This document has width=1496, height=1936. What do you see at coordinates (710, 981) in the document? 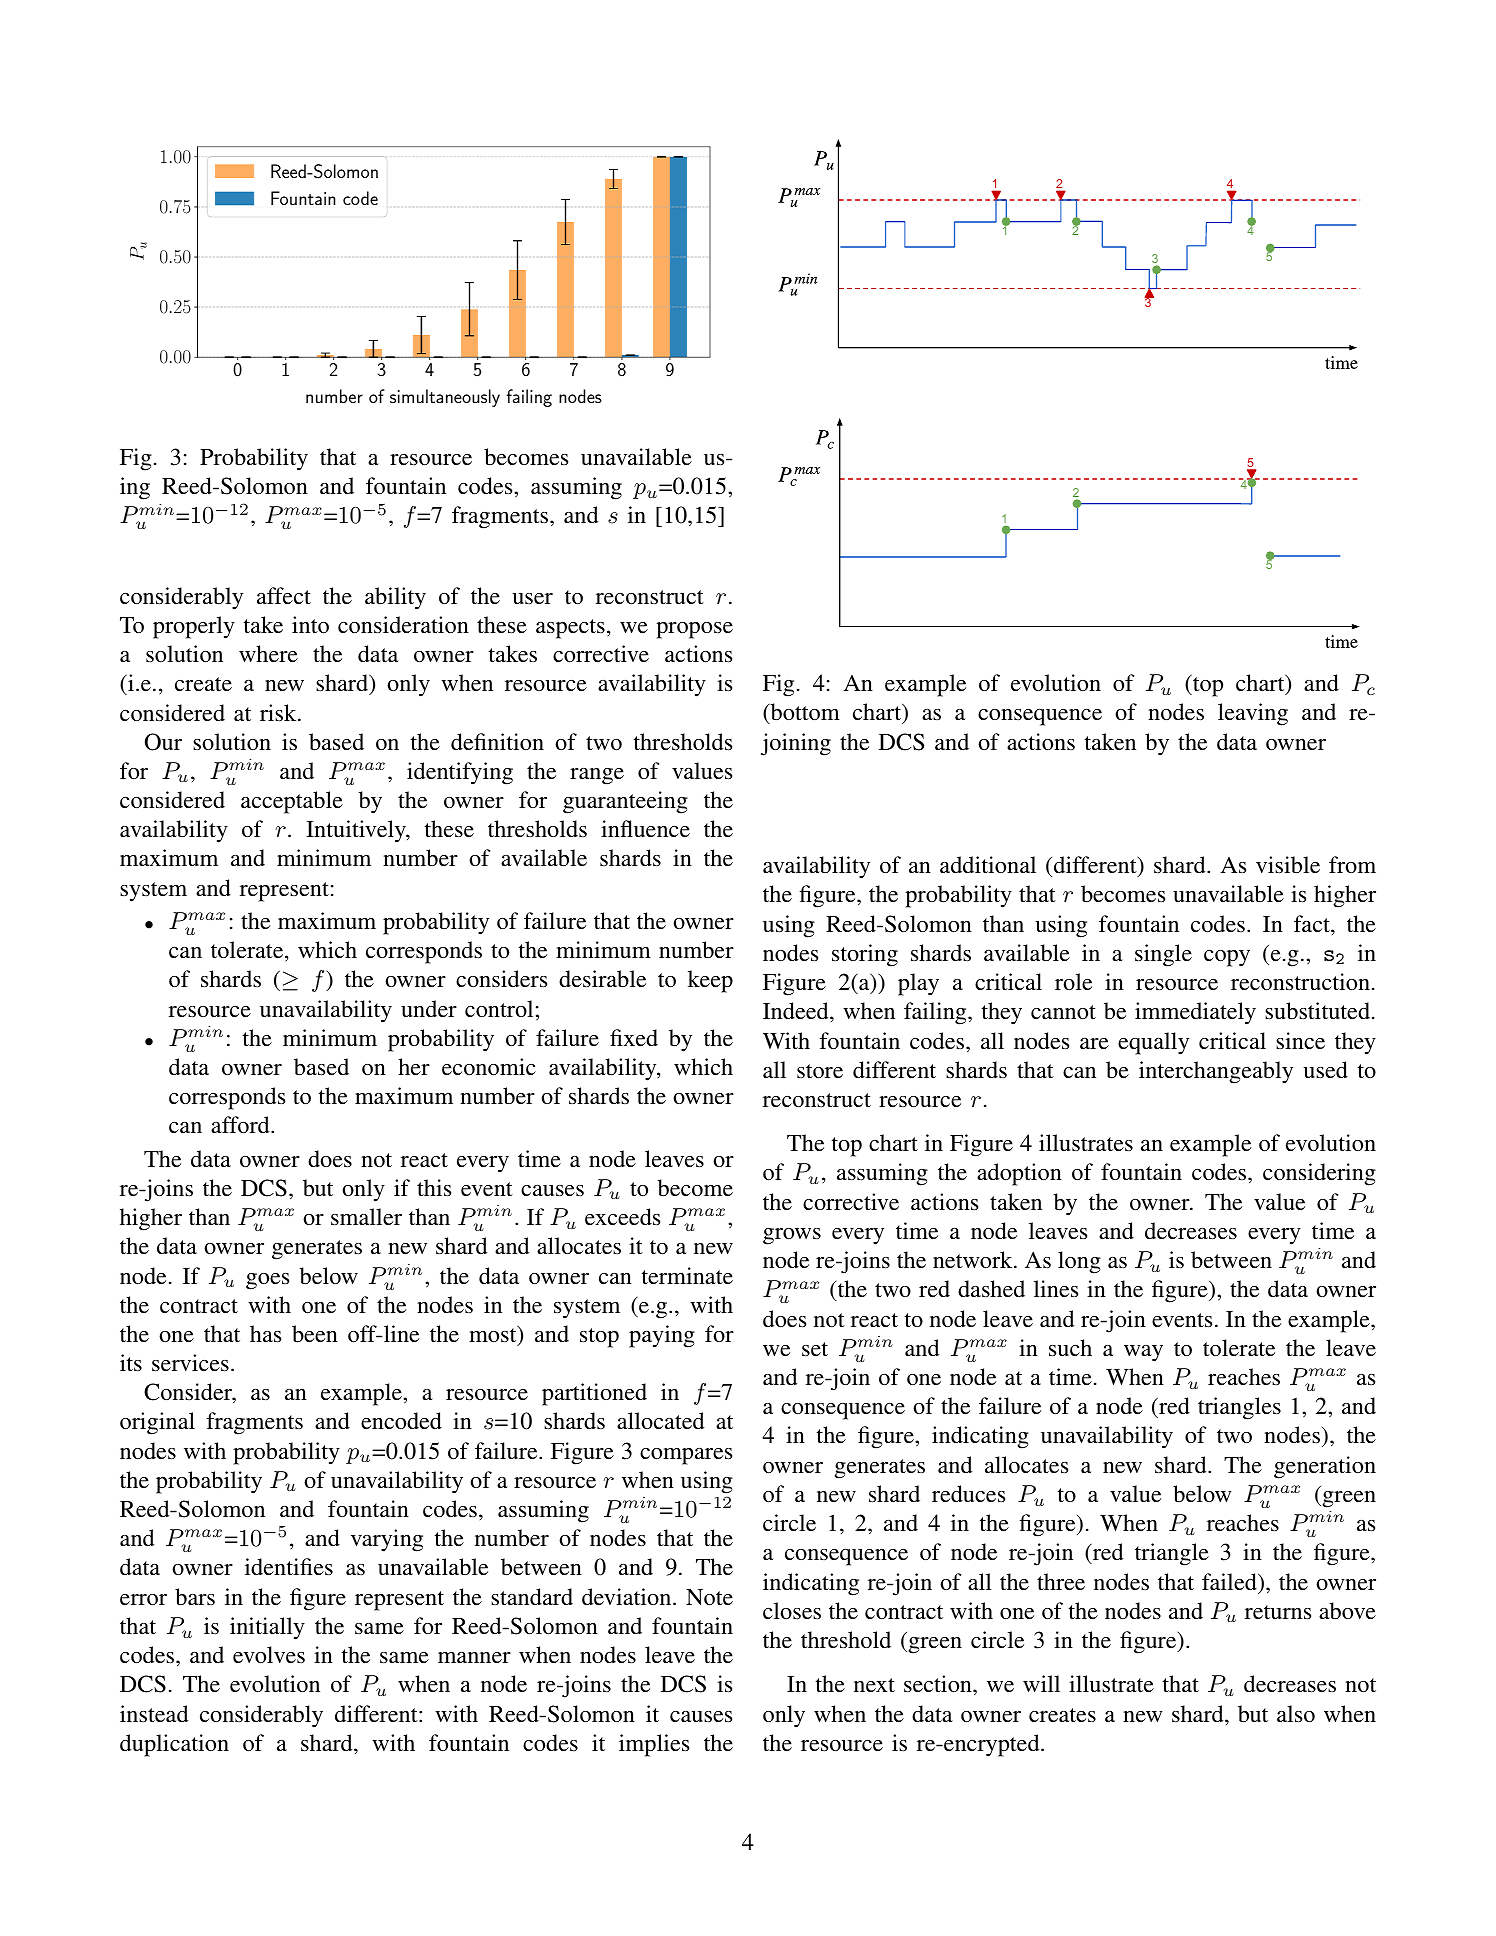
I see `keep` at bounding box center [710, 981].
